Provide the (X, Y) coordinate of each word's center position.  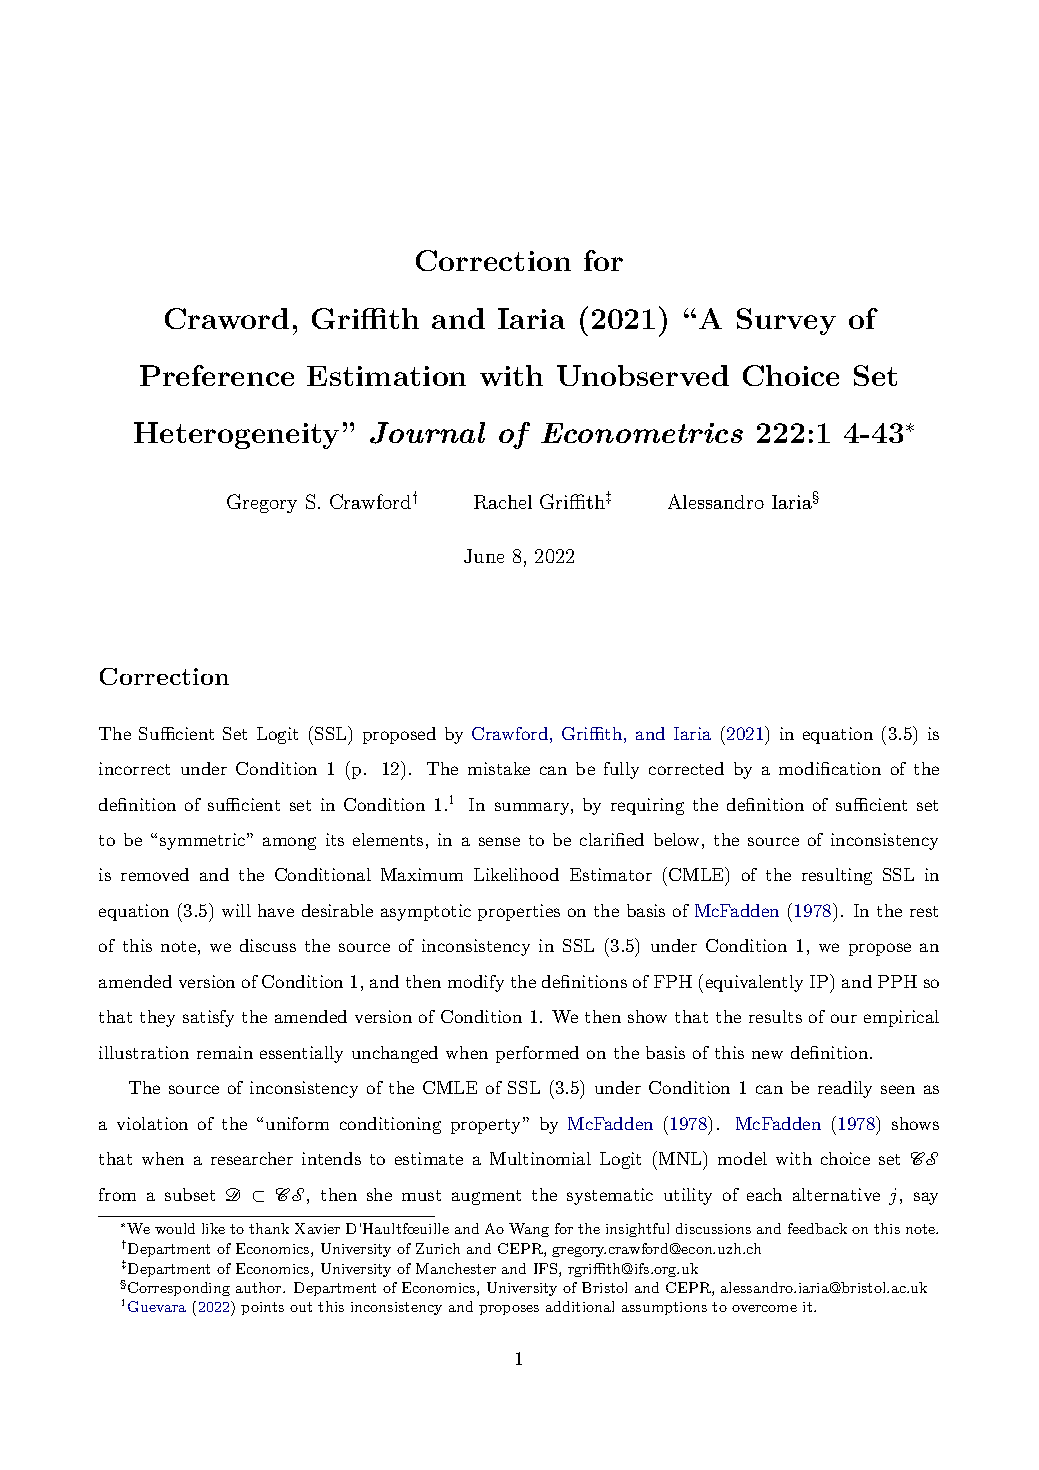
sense (499, 841)
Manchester (456, 1268)
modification (830, 768)
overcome (764, 1308)
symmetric (204, 841)
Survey (786, 321)
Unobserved (643, 375)
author (260, 1287)
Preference (217, 375)
